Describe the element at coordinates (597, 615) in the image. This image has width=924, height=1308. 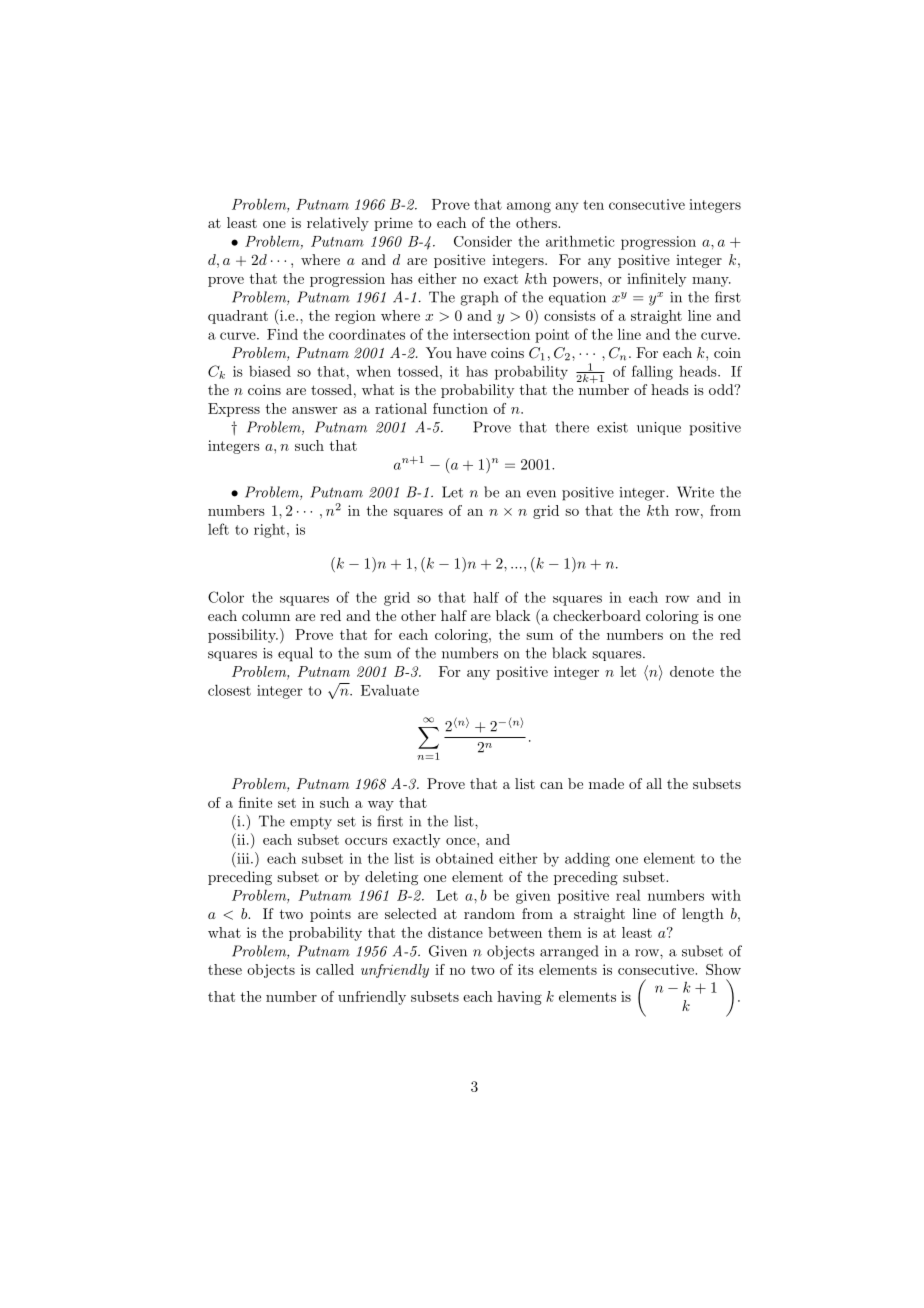
I see `checkerboard` at that location.
